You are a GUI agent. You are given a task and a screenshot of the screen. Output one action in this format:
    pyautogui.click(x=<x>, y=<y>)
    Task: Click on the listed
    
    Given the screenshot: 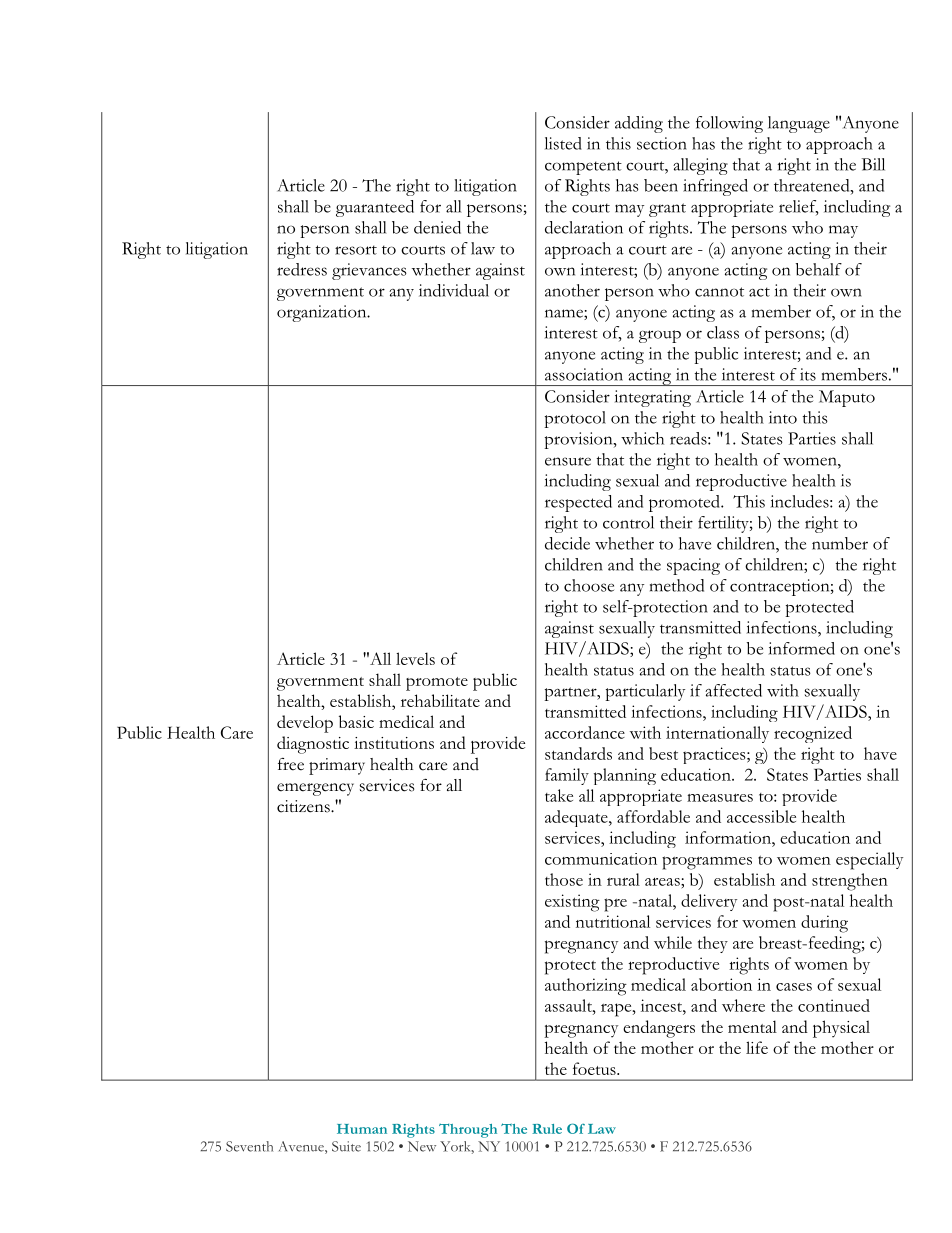 What is the action you would take?
    pyautogui.click(x=563, y=143)
